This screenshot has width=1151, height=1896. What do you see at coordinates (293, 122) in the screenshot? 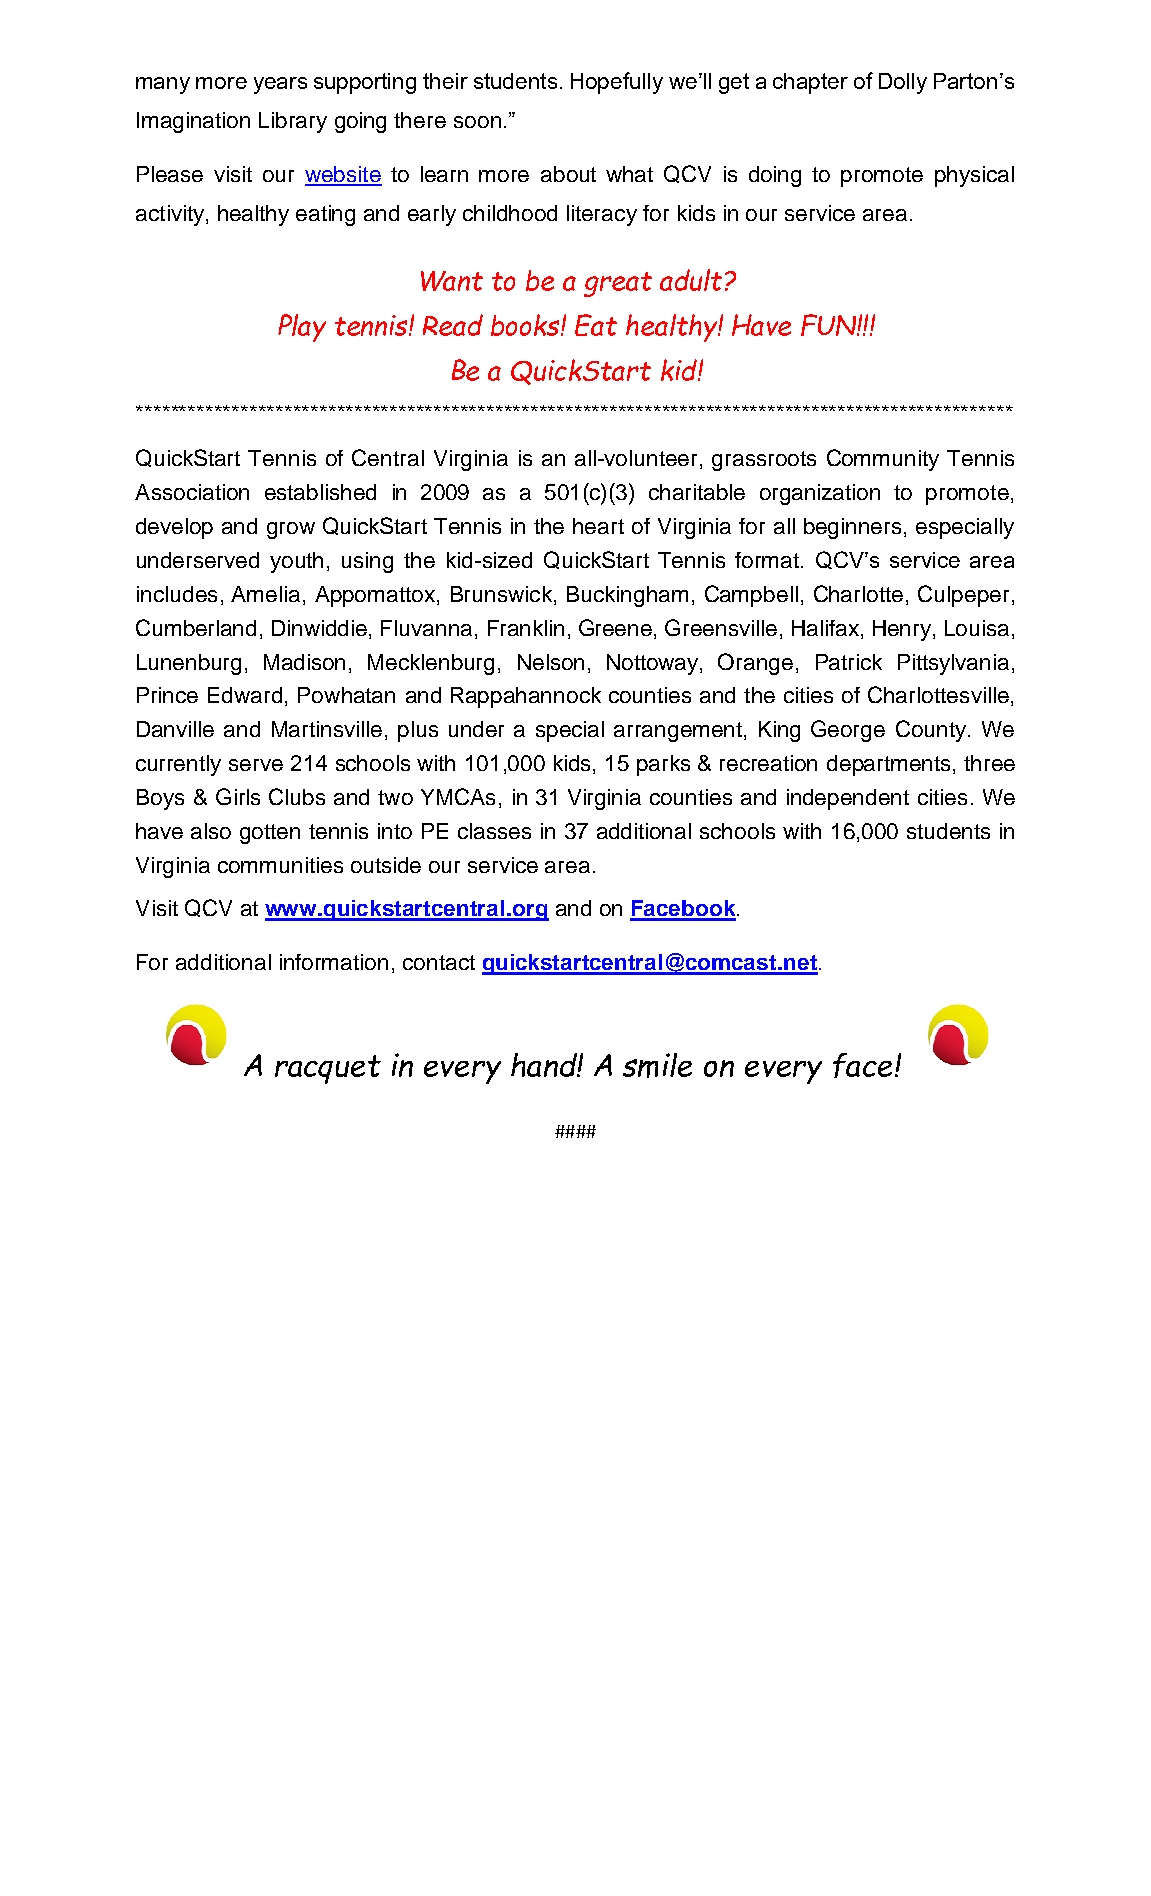
I see `Library` at bounding box center [293, 122].
